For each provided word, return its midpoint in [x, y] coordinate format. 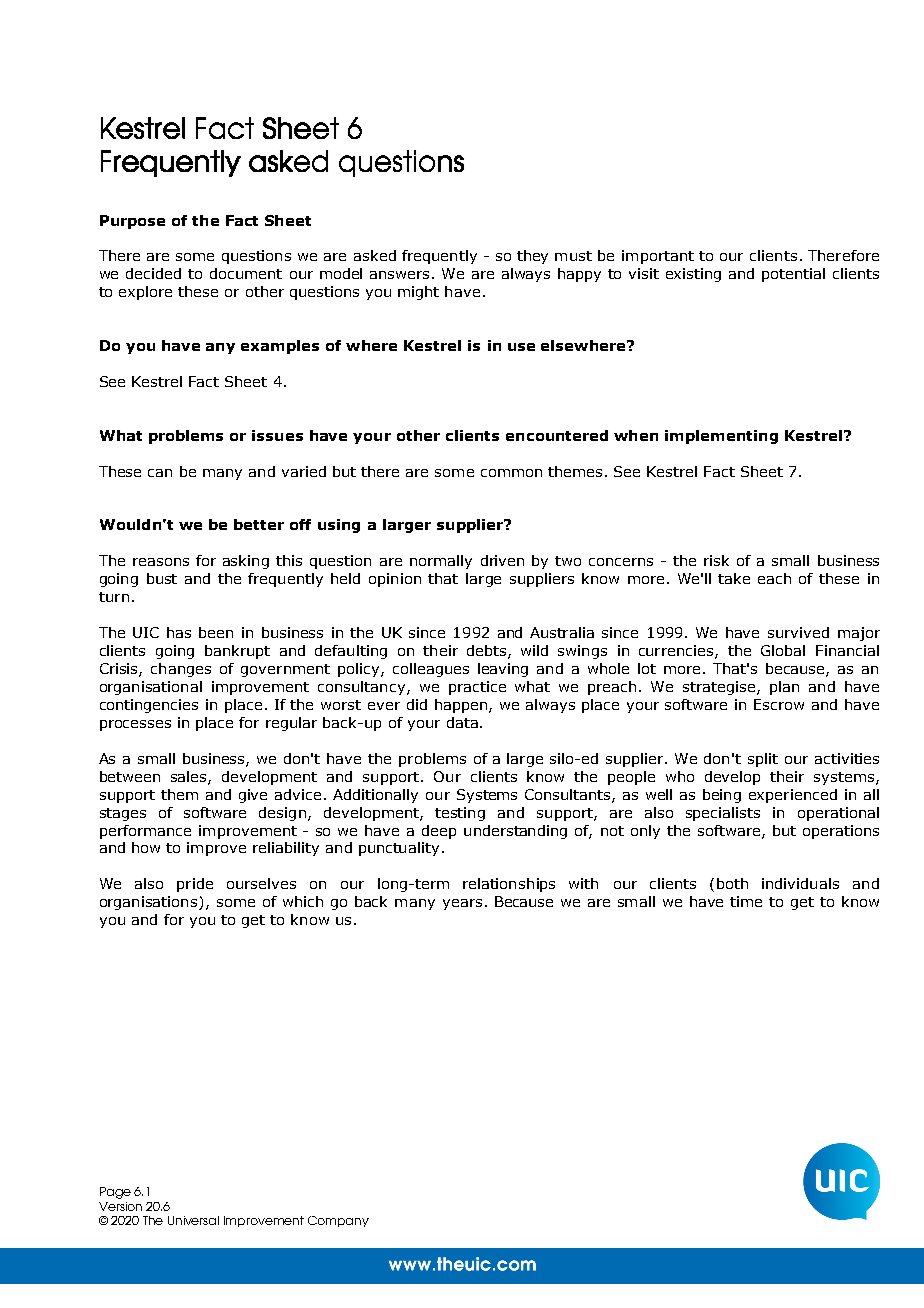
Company [338, 1221]
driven [502, 560]
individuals [800, 883]
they [532, 257]
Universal [193, 1220]
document [246, 273]
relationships [509, 885]
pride [195, 885]
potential [793, 275]
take [734, 578]
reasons [161, 562]
